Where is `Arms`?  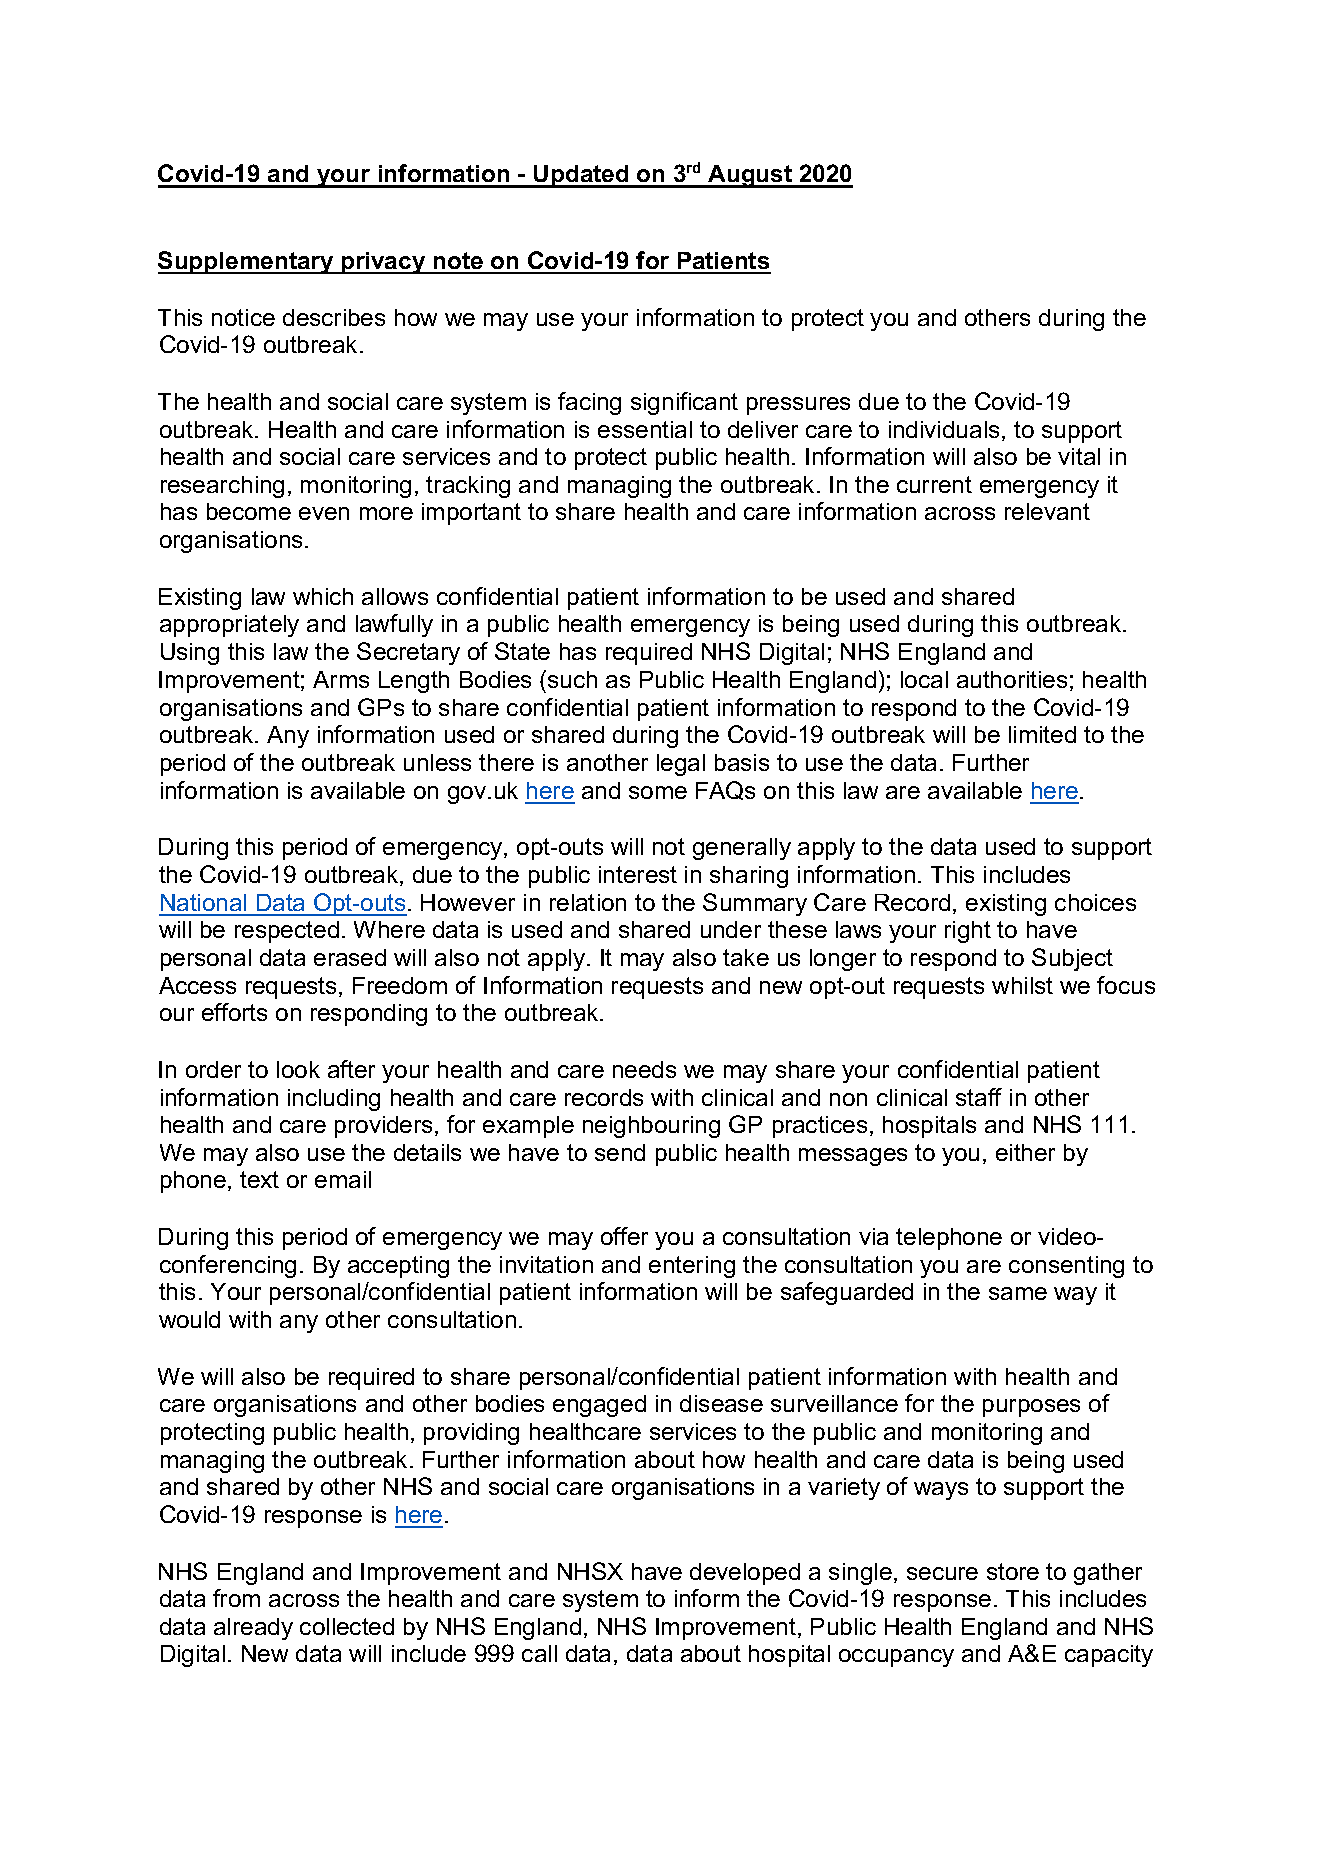
Arms is located at coordinates (341, 679).
